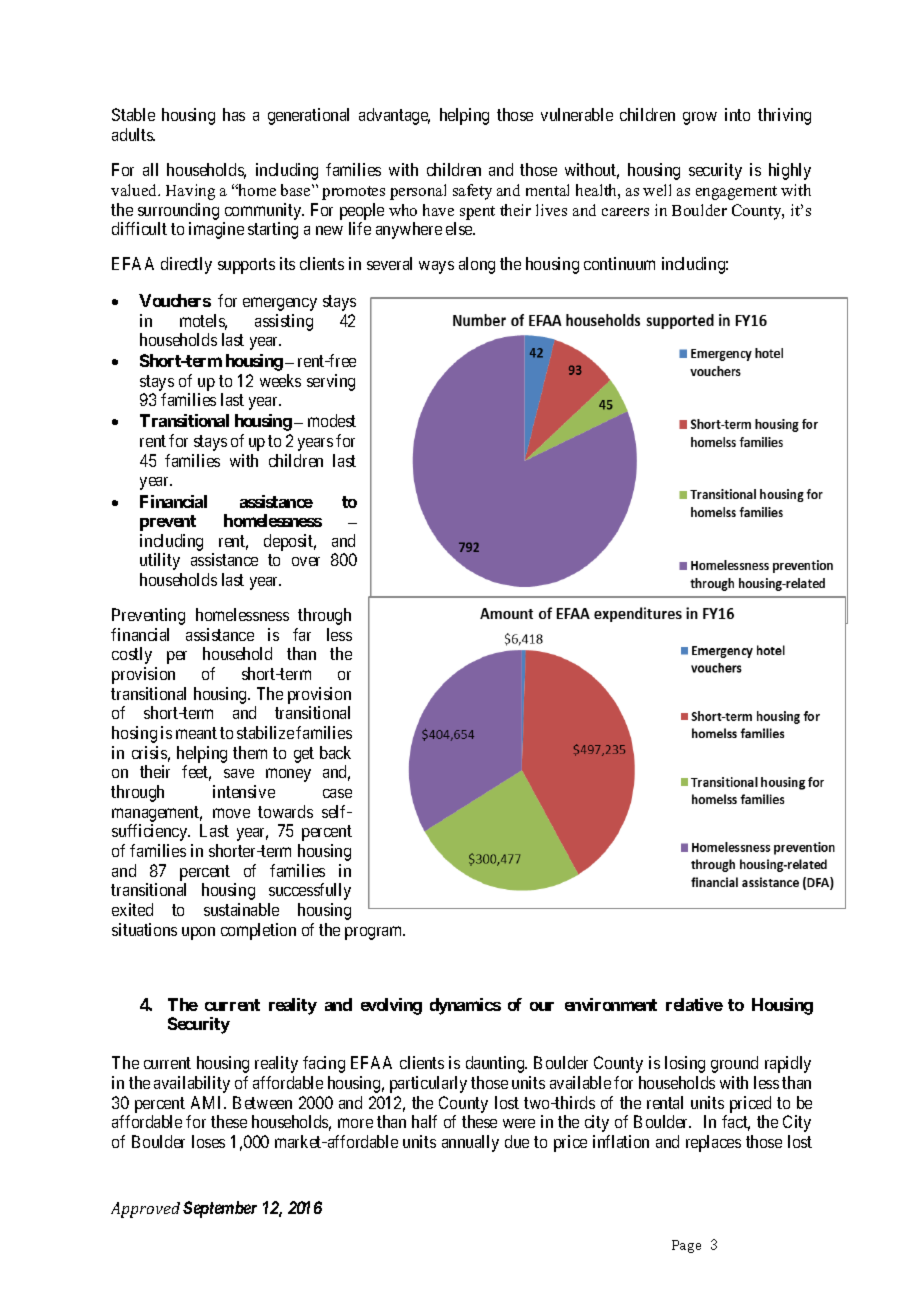 This image has height=1309, width=924. Describe the element at coordinates (700, 118) in the image. I see `grow` at that location.
